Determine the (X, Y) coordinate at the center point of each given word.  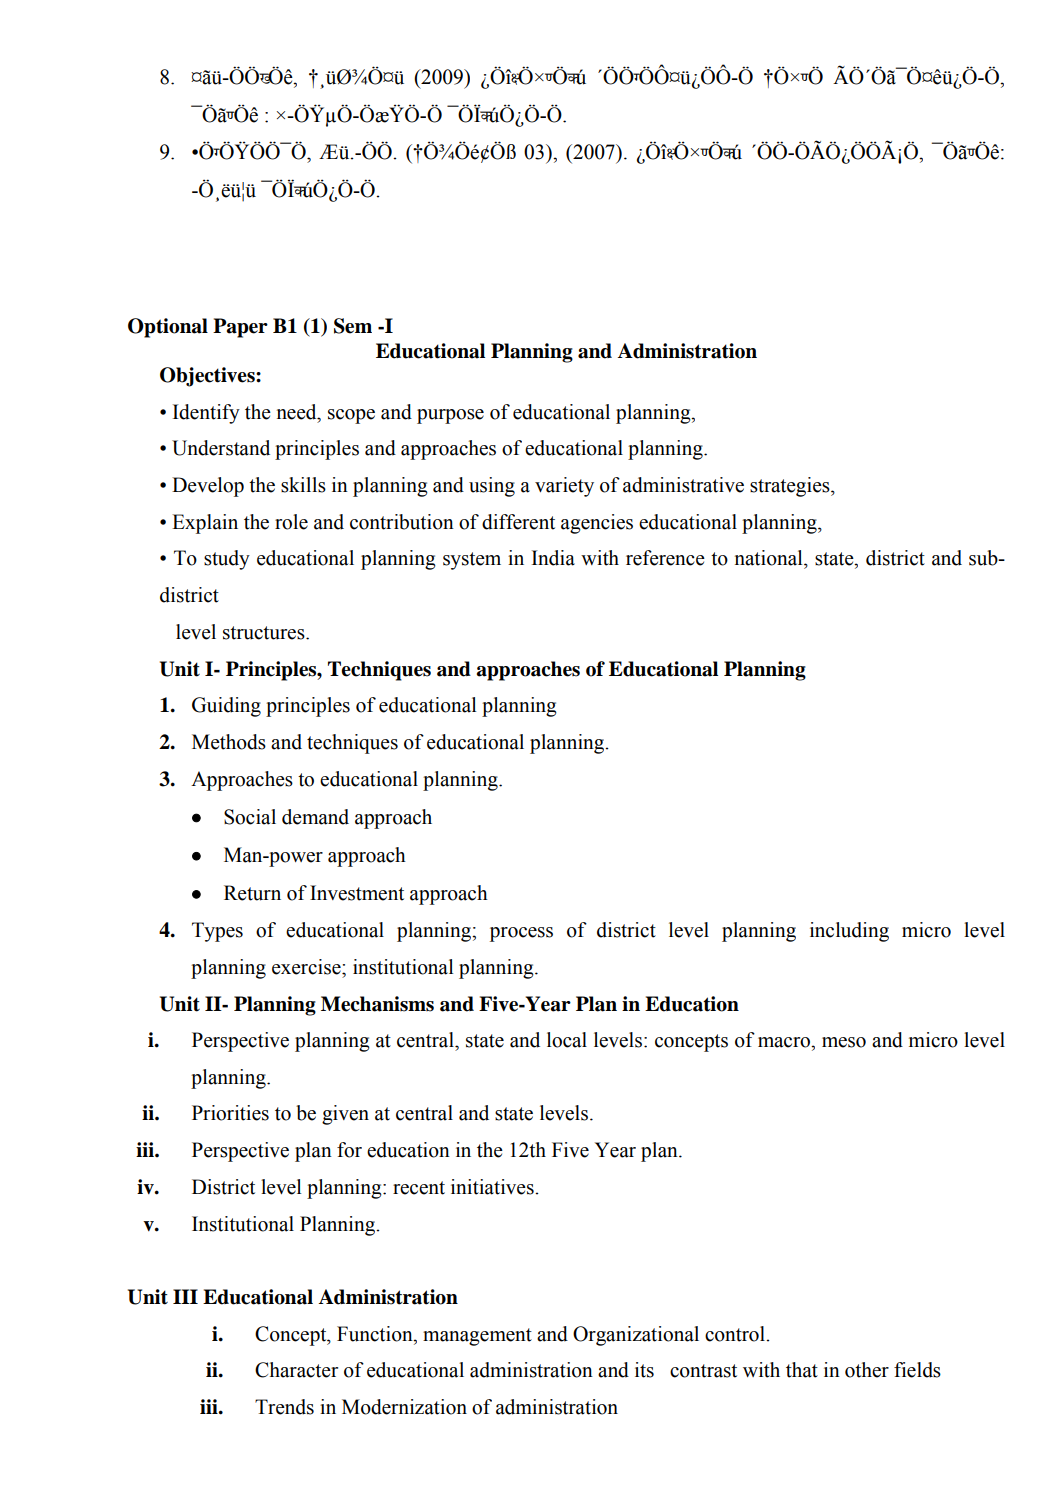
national (770, 558)
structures (265, 633)
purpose (450, 416)
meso (844, 1042)
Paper (240, 328)
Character (296, 1370)
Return (252, 893)
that (802, 1370)
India (553, 558)
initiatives (493, 1187)
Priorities (230, 1113)
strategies (791, 487)
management (477, 1337)
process (521, 934)
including (849, 932)
